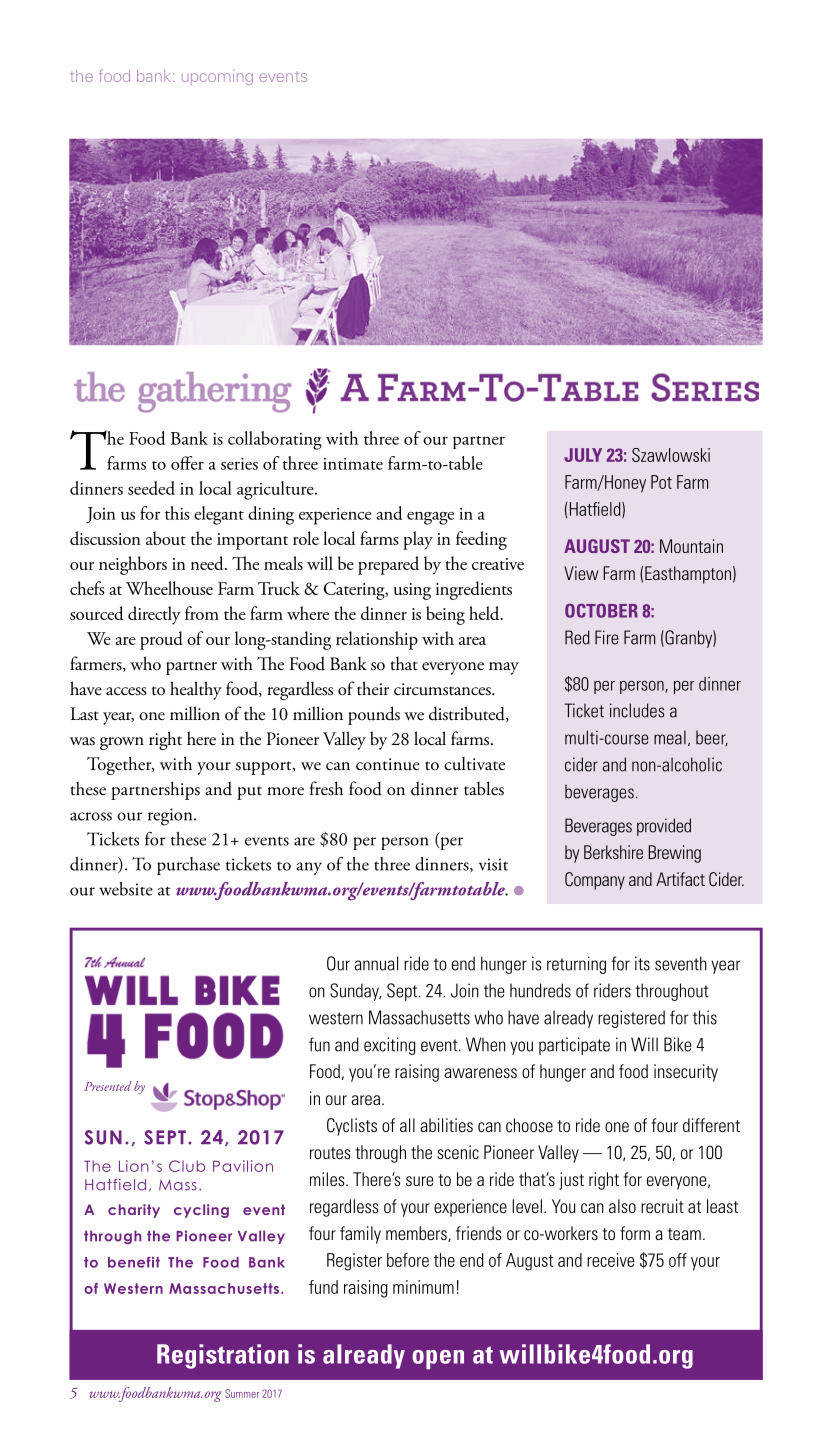  What do you see at coordinates (275, 440) in the document?
I see `collaborating` at bounding box center [275, 440].
